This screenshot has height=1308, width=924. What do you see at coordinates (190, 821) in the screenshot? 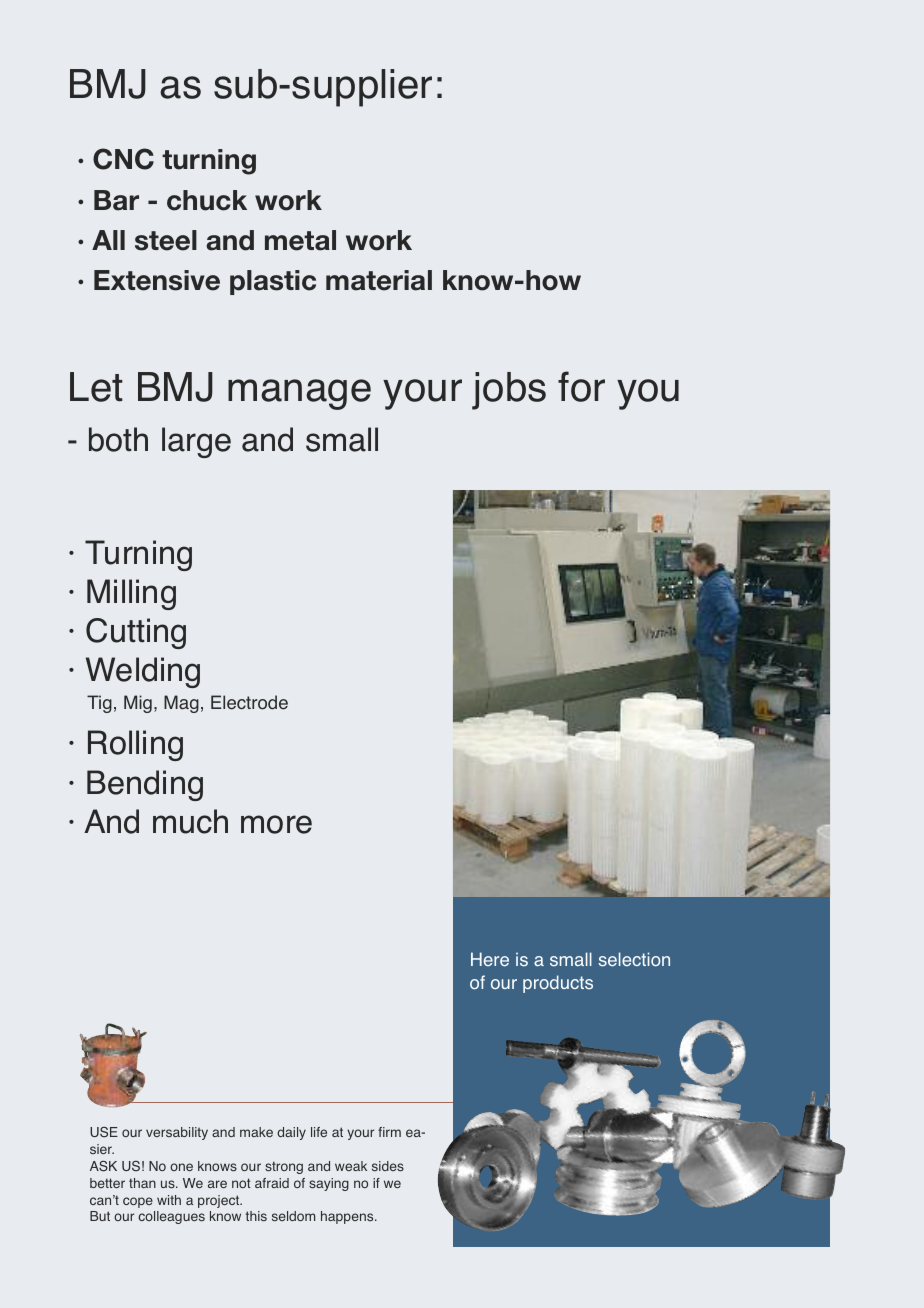
I see `much` at bounding box center [190, 821].
